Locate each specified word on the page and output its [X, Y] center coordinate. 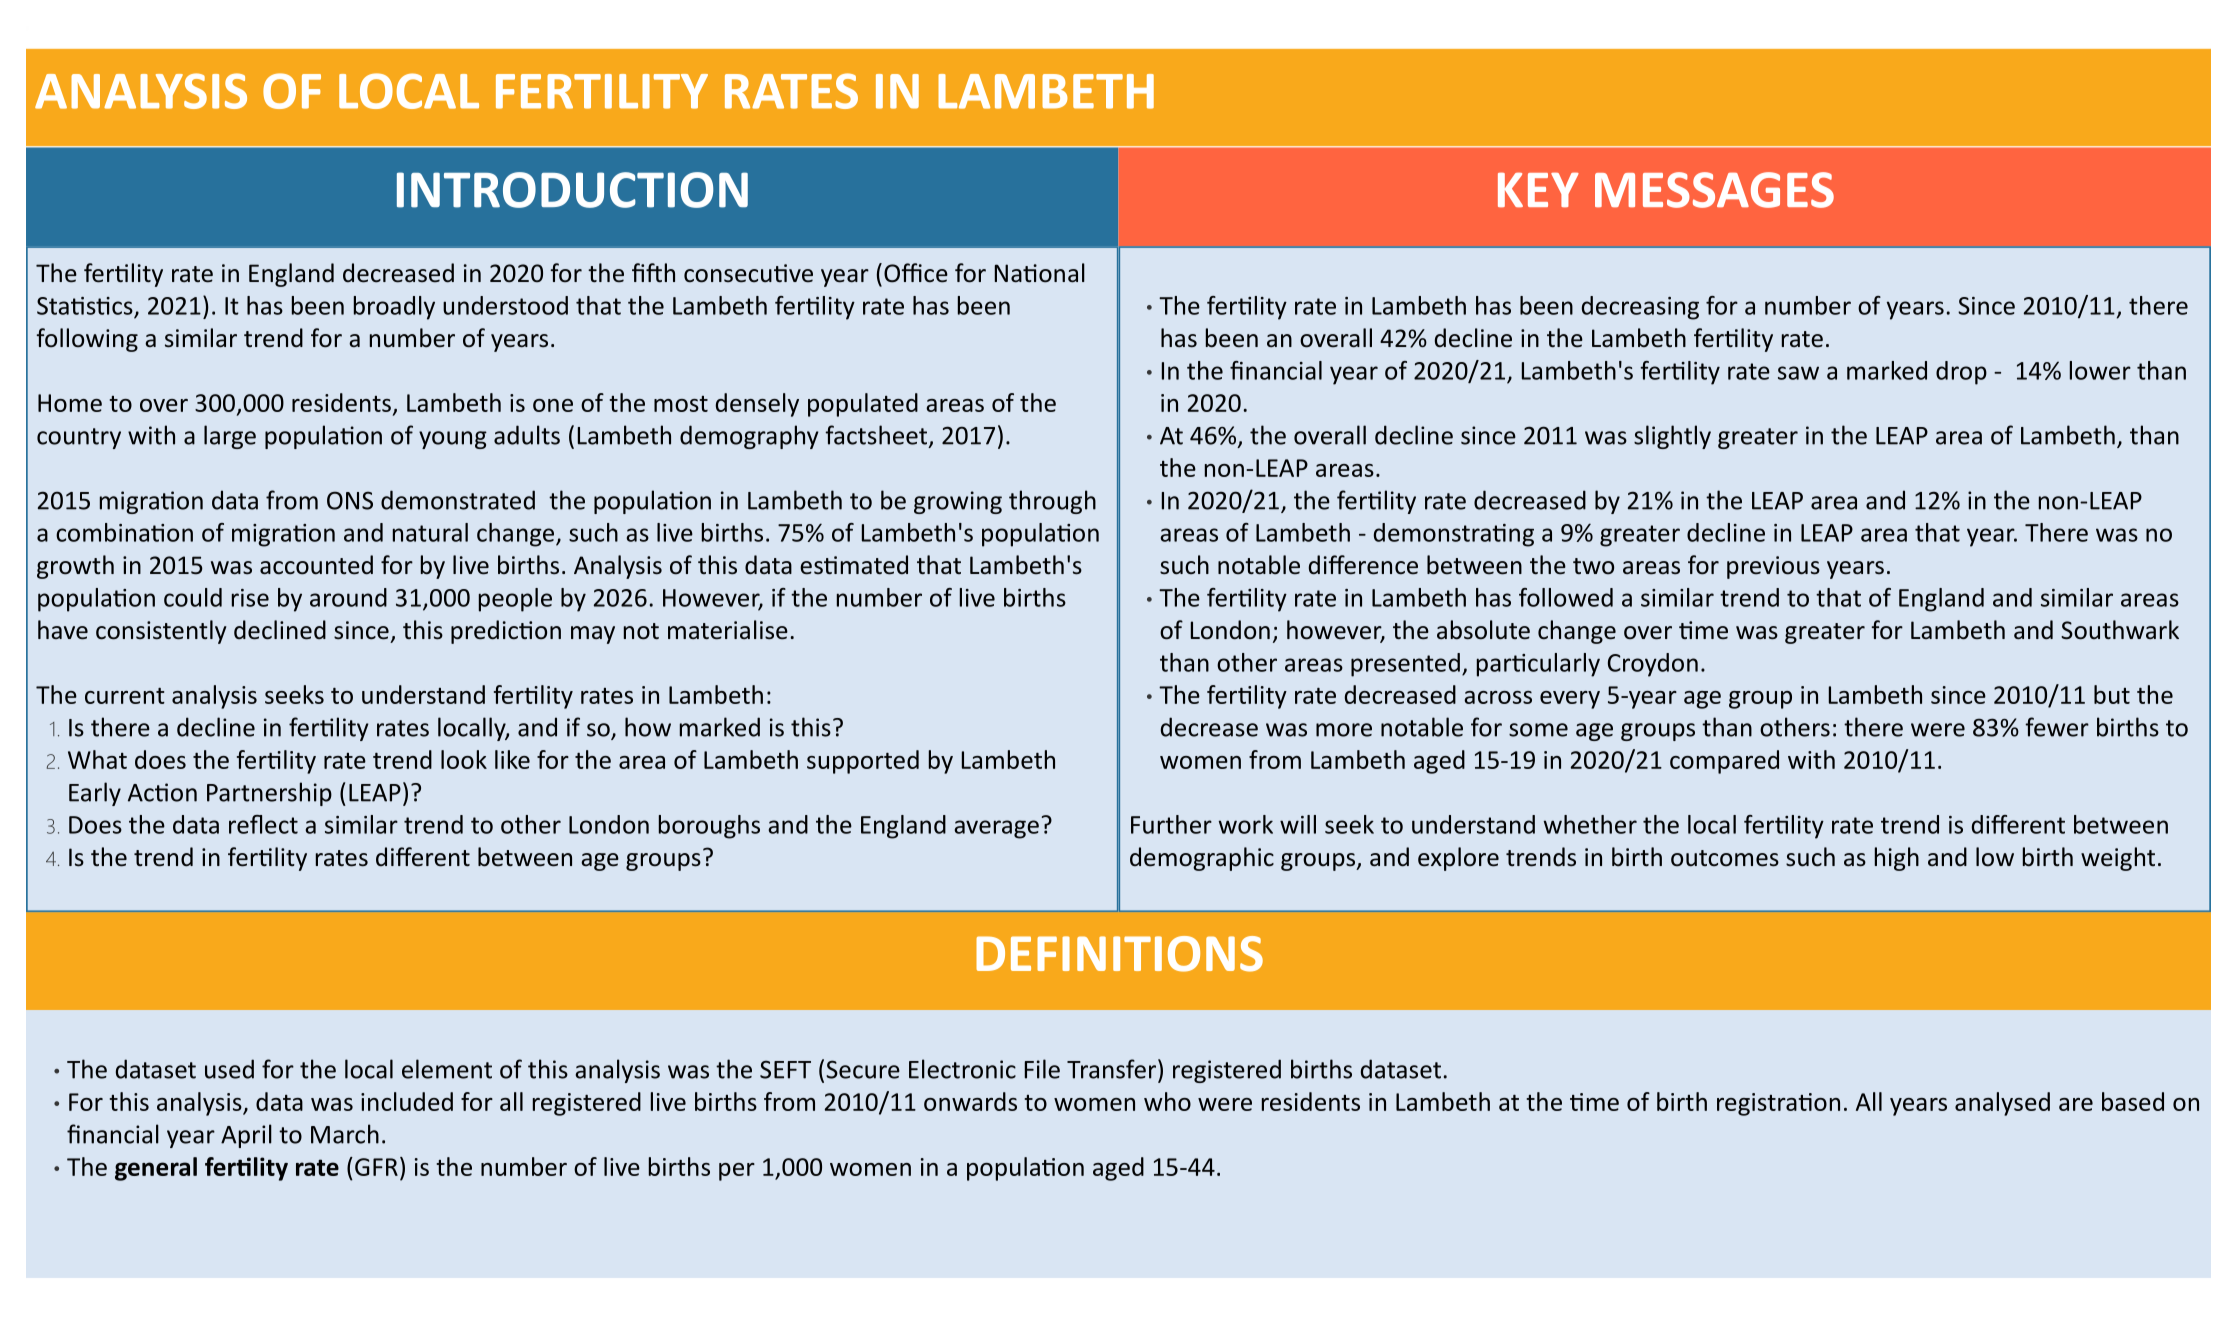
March [345, 1134]
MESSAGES [1714, 190]
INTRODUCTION [572, 190]
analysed [2002, 1104]
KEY [1538, 189]
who [1167, 1101]
